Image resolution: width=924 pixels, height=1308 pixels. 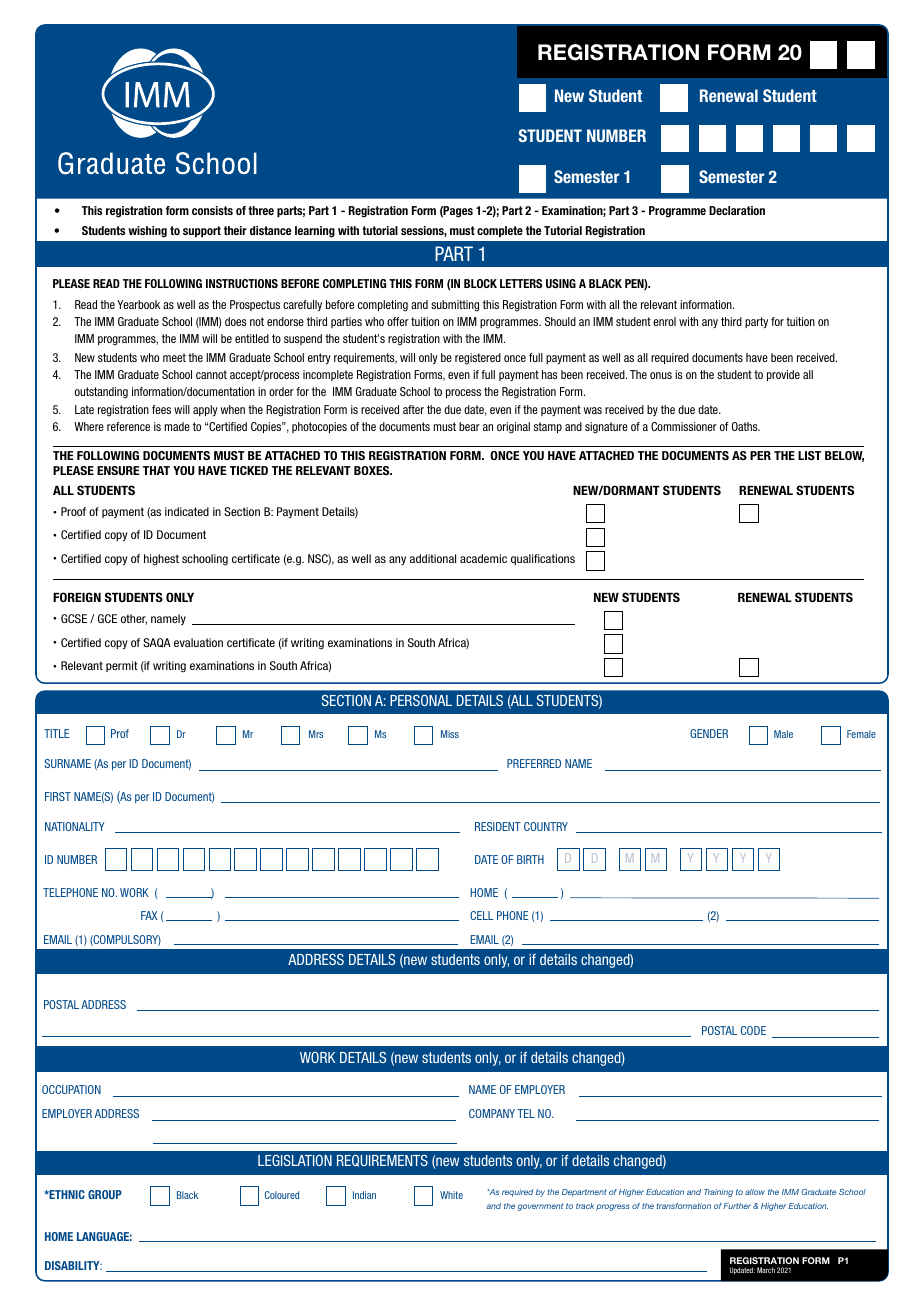 I want to click on Prof, so click(x=120, y=733).
